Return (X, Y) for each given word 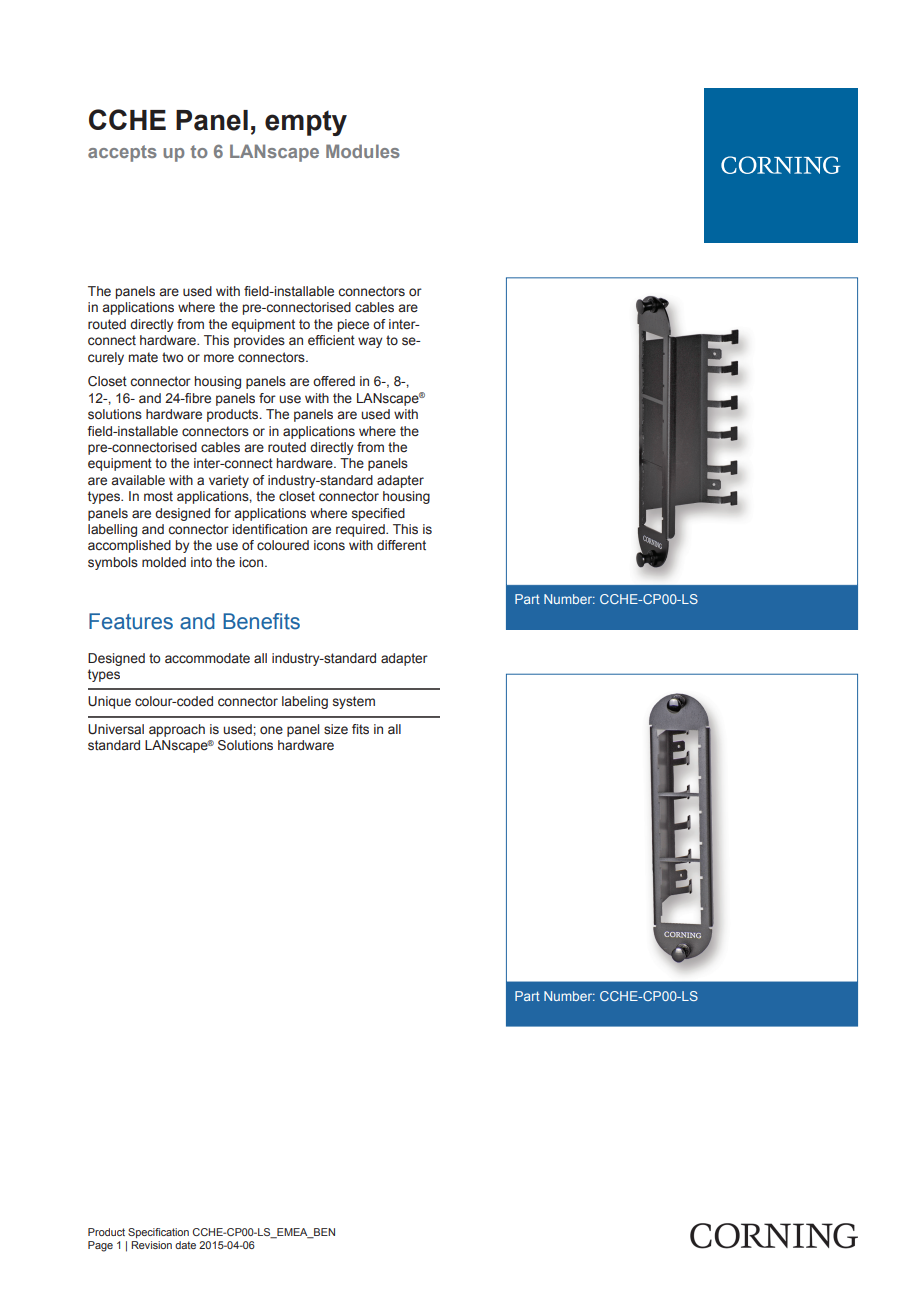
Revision (151, 1245)
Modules (363, 151)
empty (306, 123)
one (271, 730)
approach (177, 730)
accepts (122, 153)
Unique (109, 702)
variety (229, 481)
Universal (116, 729)
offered (334, 381)
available (138, 480)
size (336, 729)
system (354, 702)
